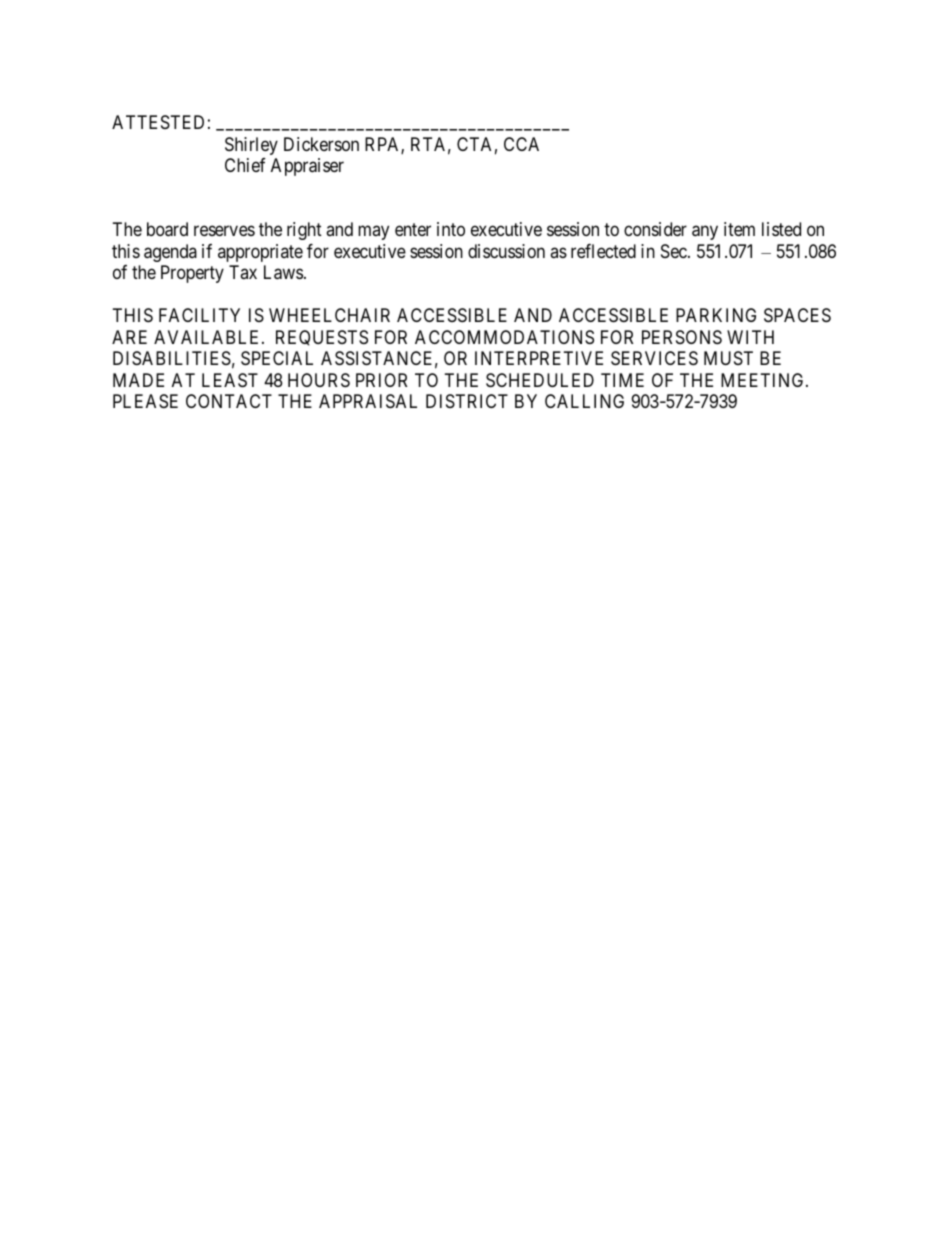 The image size is (952, 1233). I want to click on ATTESTED, so click(158, 122).
